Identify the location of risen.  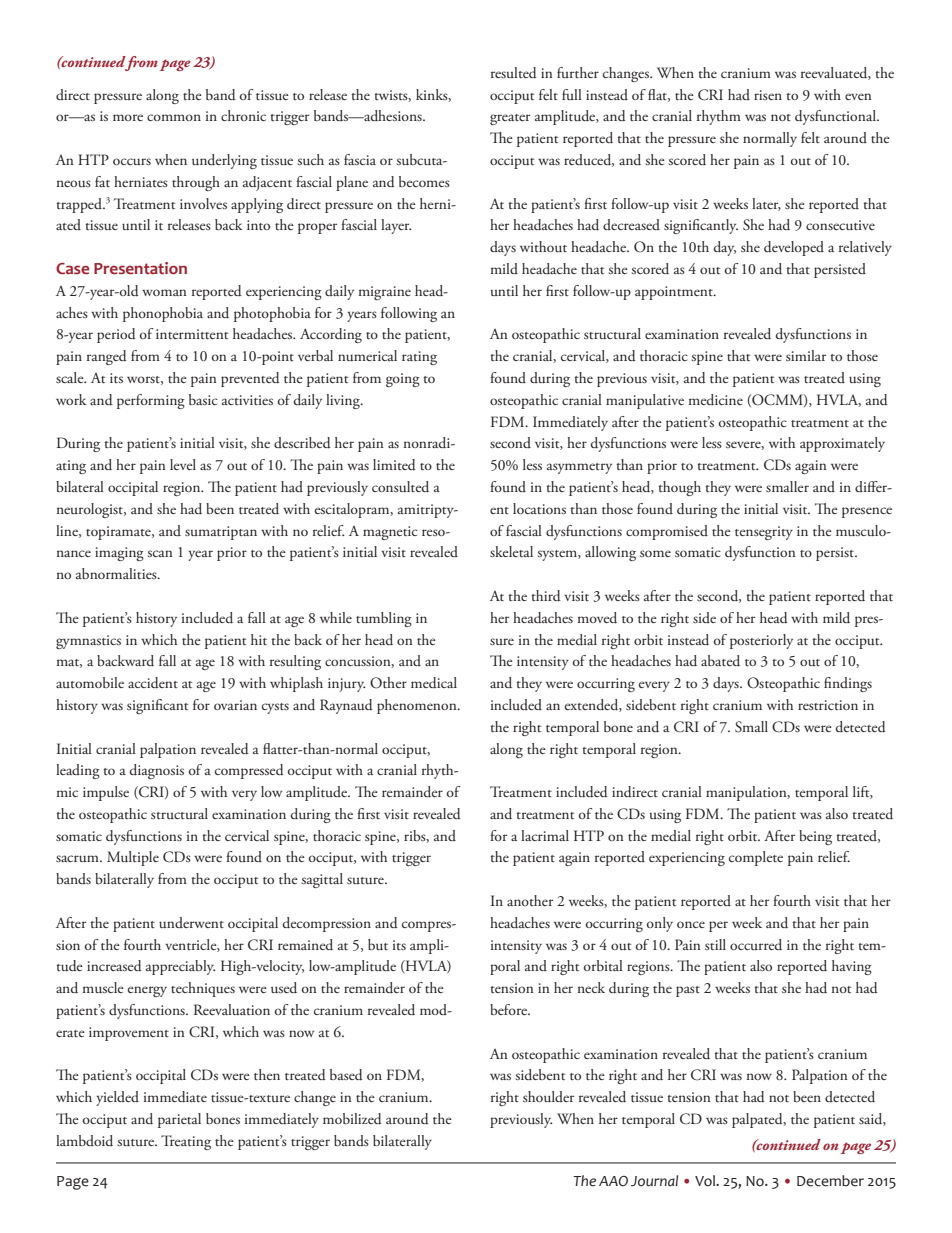
(768, 95).
